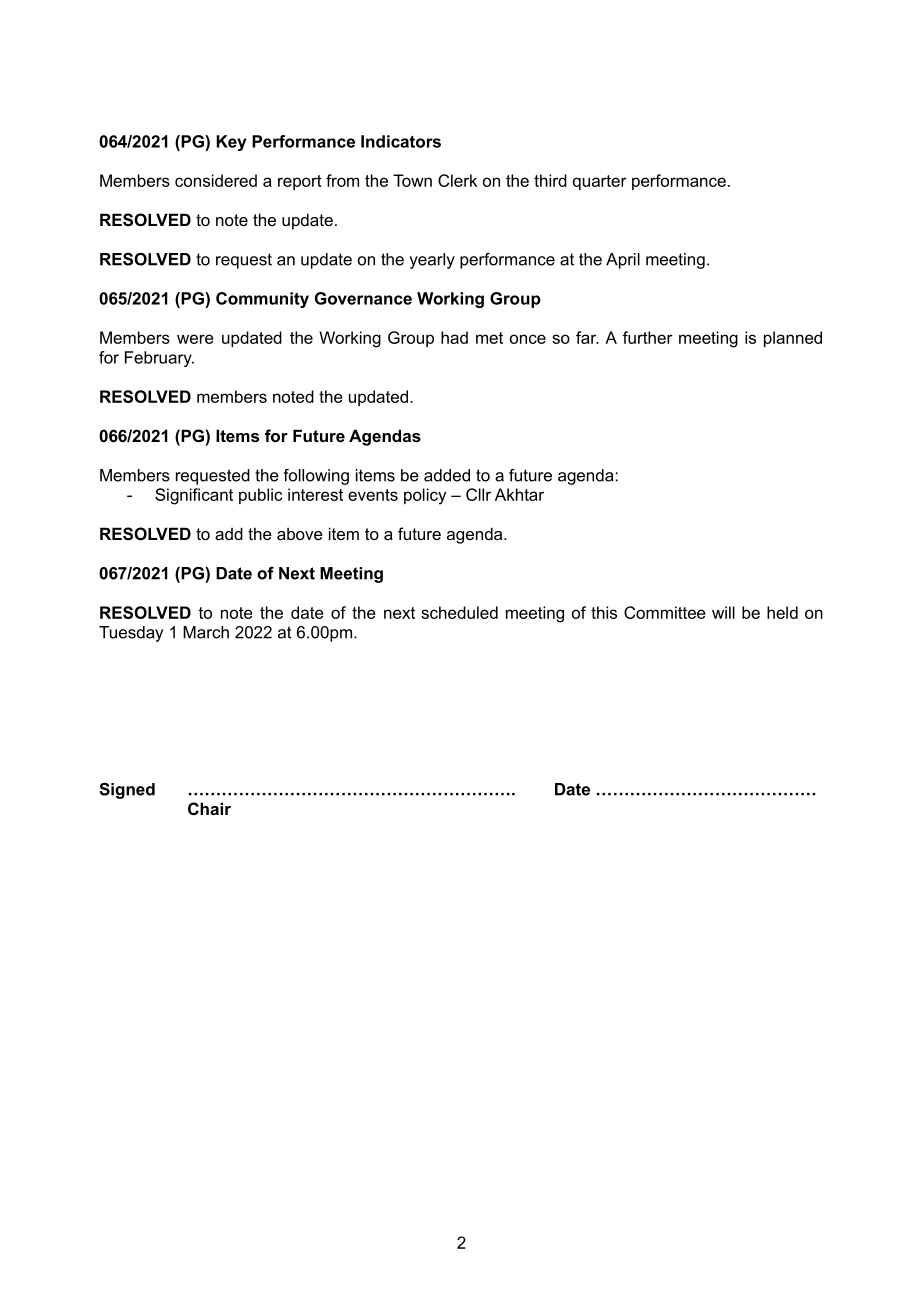 The width and height of the page is (924, 1307). Describe the element at coordinates (648, 337) in the page. I see `further` at that location.
